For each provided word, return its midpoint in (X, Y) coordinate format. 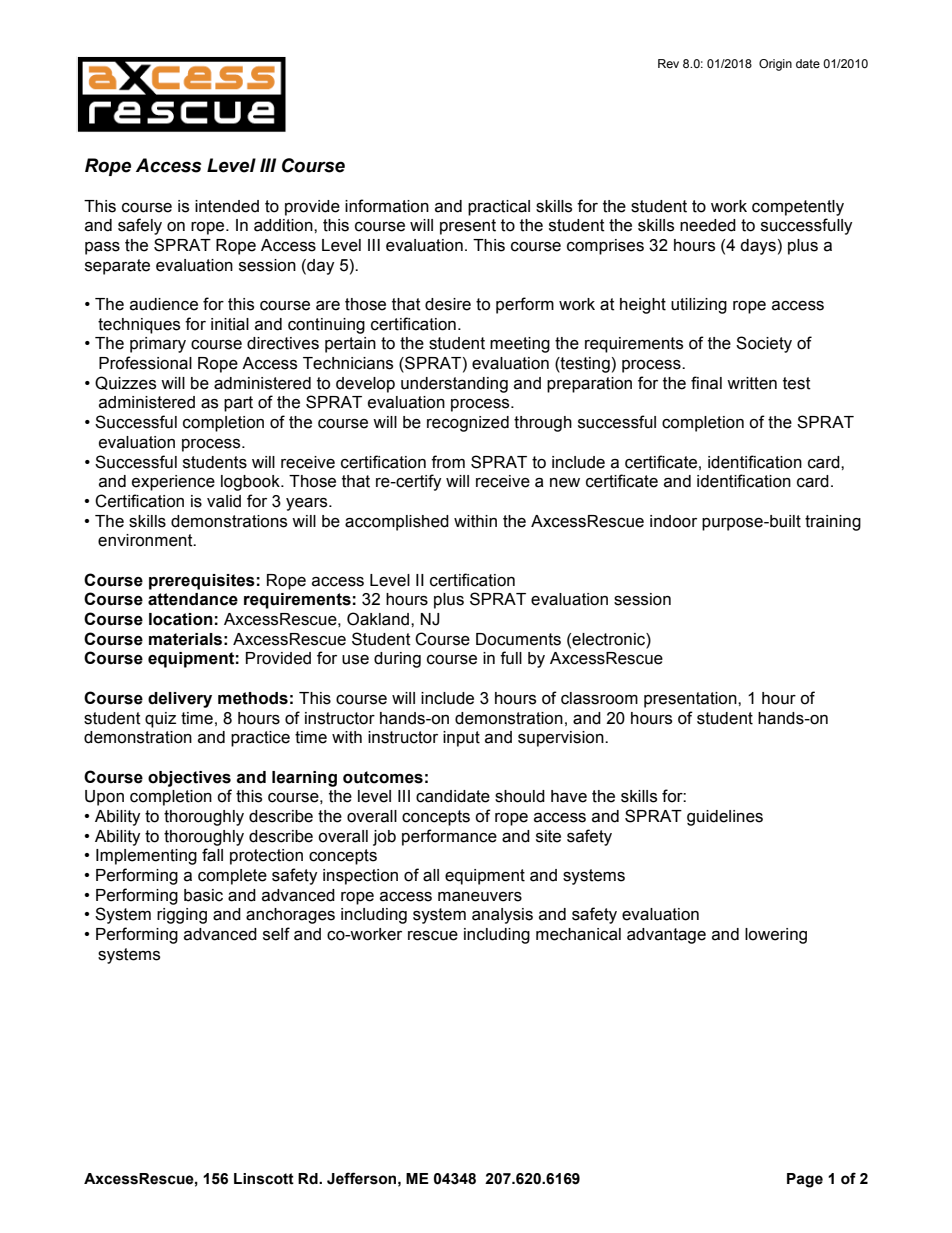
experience (173, 483)
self (276, 934)
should (520, 796)
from (448, 462)
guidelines (725, 818)
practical (499, 208)
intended (227, 206)
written (752, 383)
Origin (775, 65)
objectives (189, 779)
